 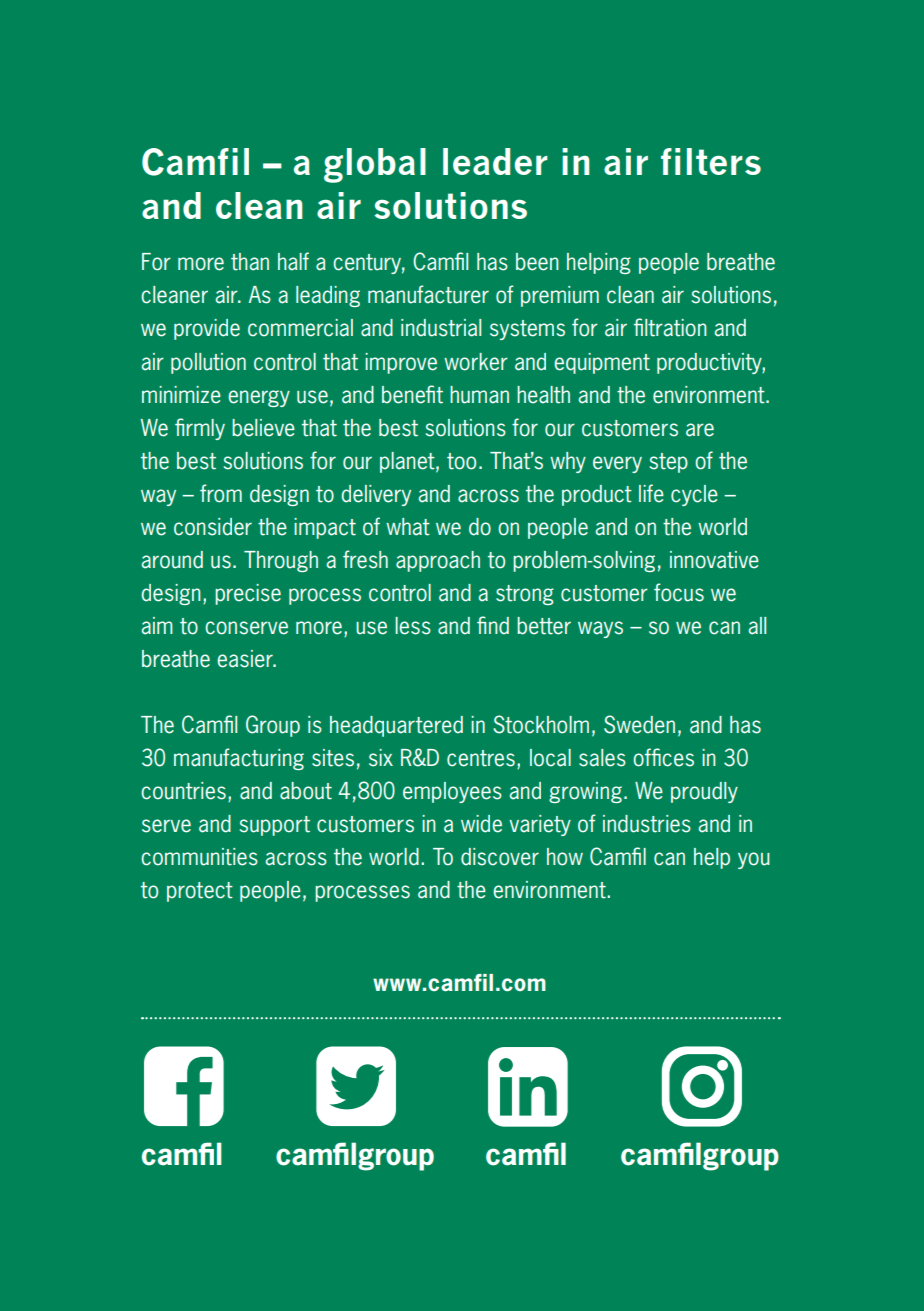 What do you see at coordinates (694, 495) in the screenshot?
I see `cycle` at bounding box center [694, 495].
